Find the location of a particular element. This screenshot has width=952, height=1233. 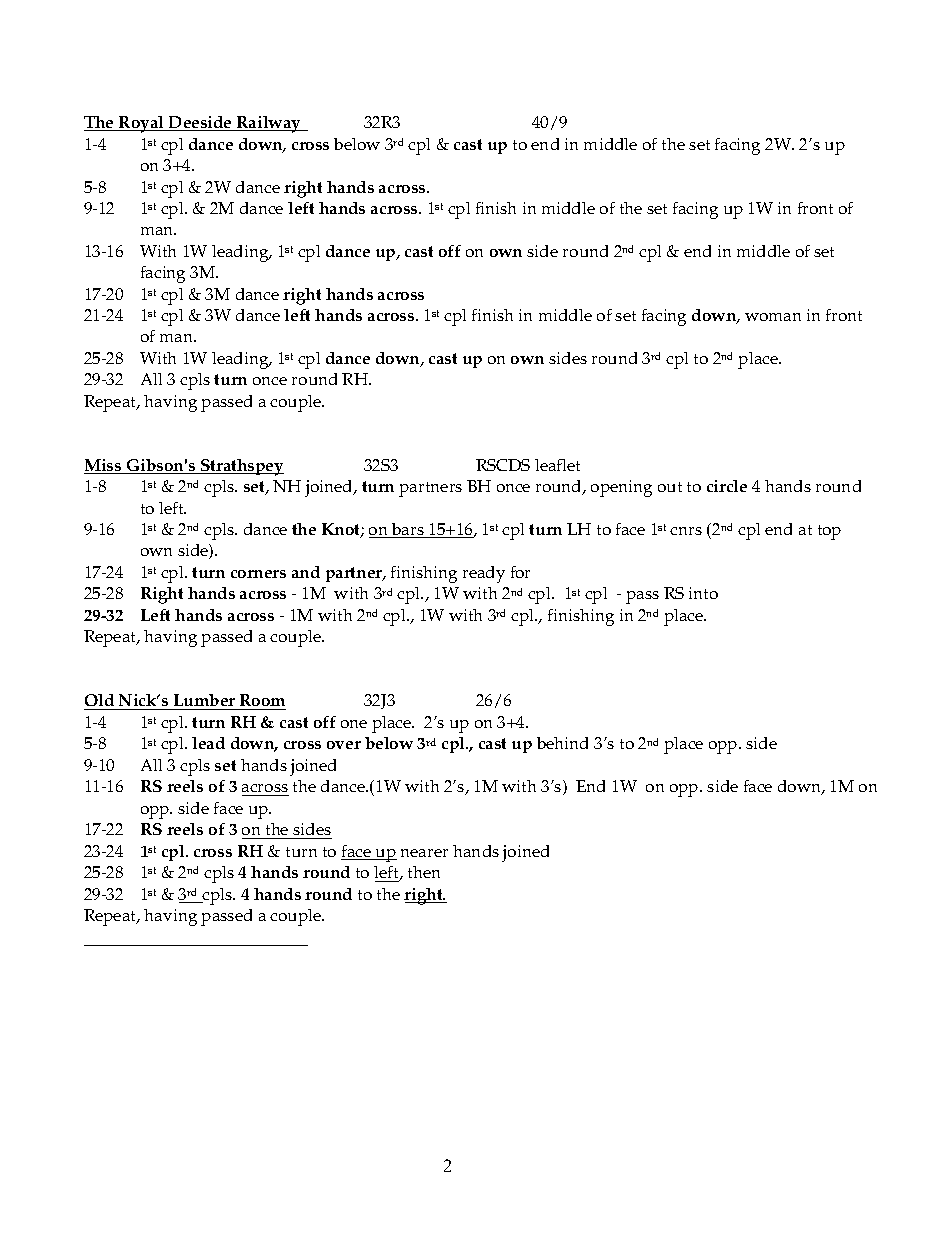

circle is located at coordinates (727, 486).
